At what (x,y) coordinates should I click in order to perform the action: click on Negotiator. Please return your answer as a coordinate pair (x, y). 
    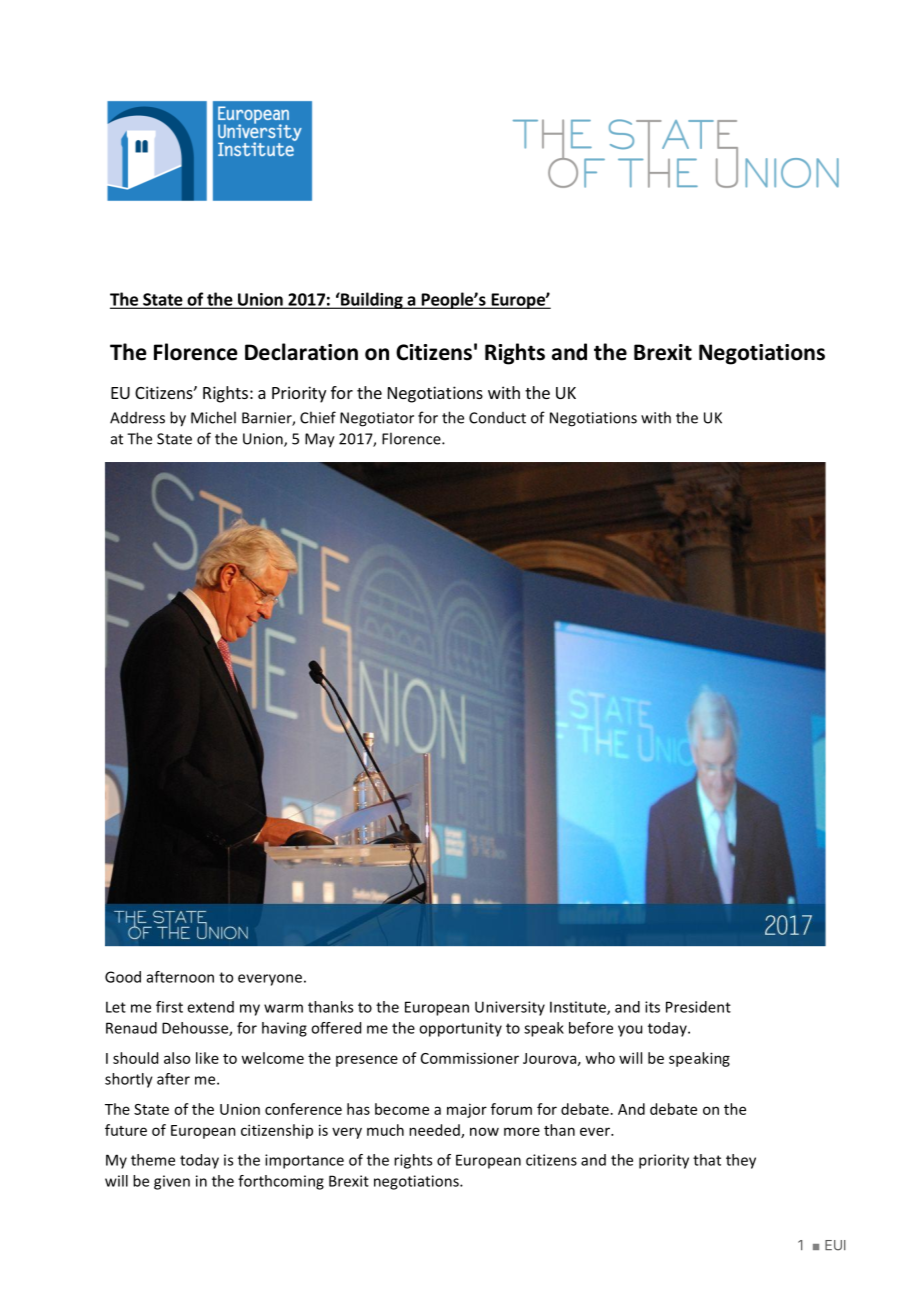
    Looking at the image, I should click on (377, 419).
